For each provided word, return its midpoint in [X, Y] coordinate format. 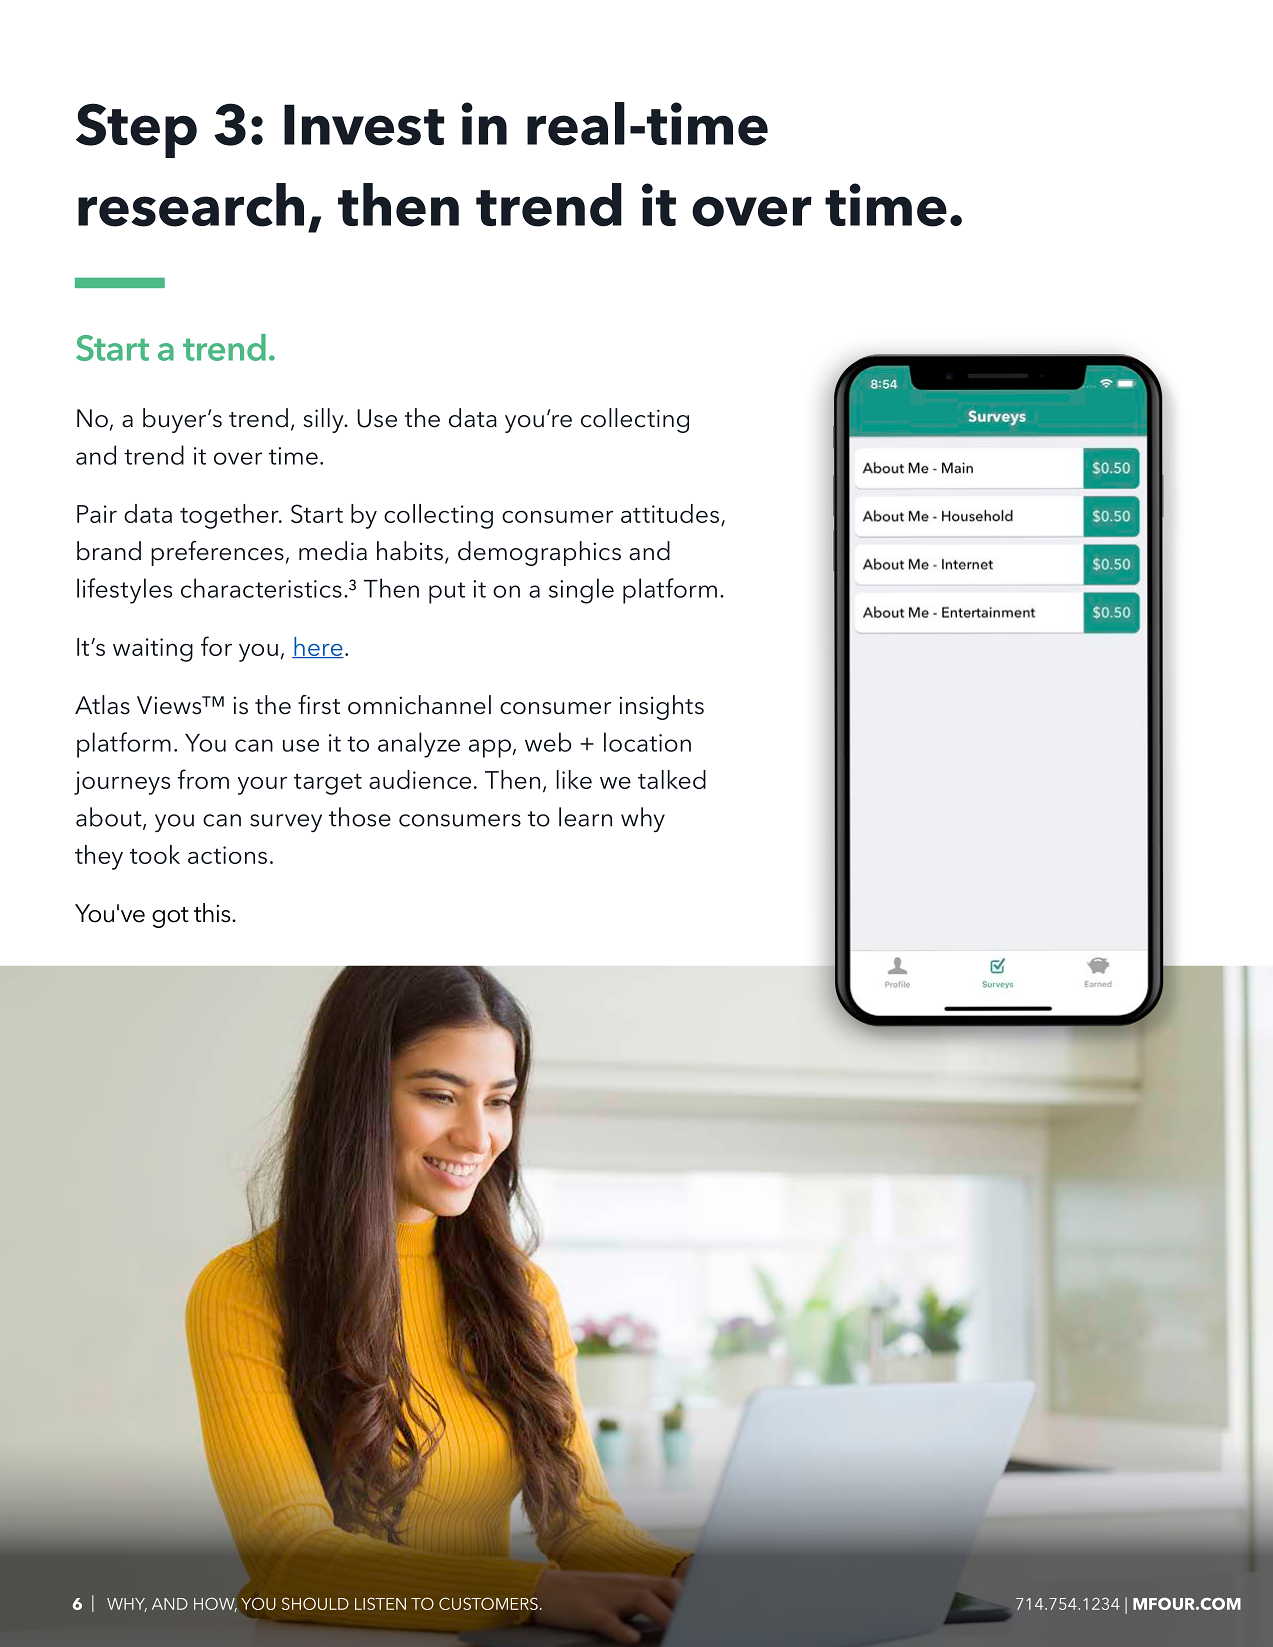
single [581, 591]
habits [410, 551]
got [170, 917]
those [360, 817]
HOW [215, 1604]
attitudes [670, 513]
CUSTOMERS [488, 1603]
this [213, 913]
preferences [217, 553]
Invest [364, 125]
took [155, 854]
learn [585, 817]
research [191, 205]
